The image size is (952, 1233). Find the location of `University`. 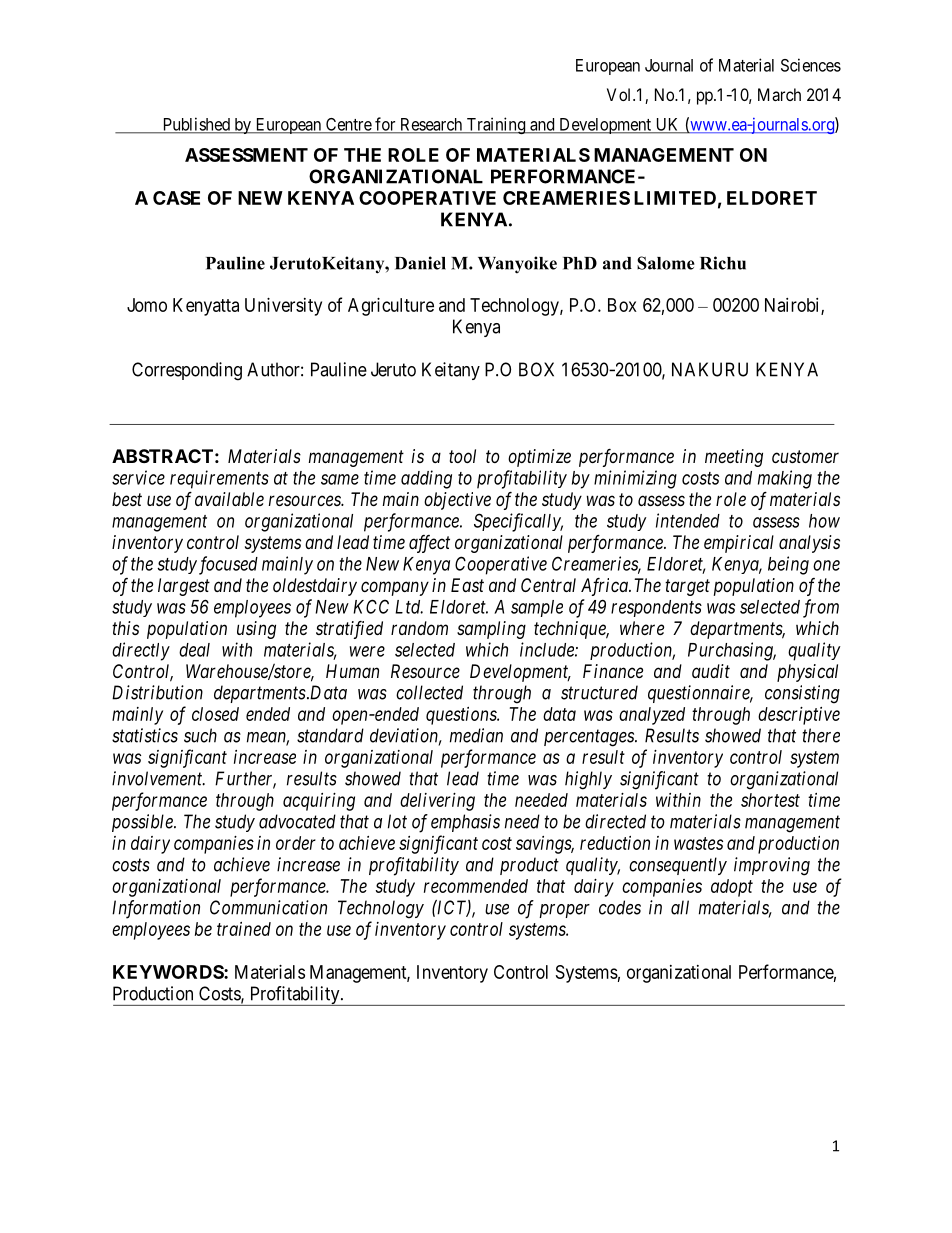

University is located at coordinates (283, 307).
